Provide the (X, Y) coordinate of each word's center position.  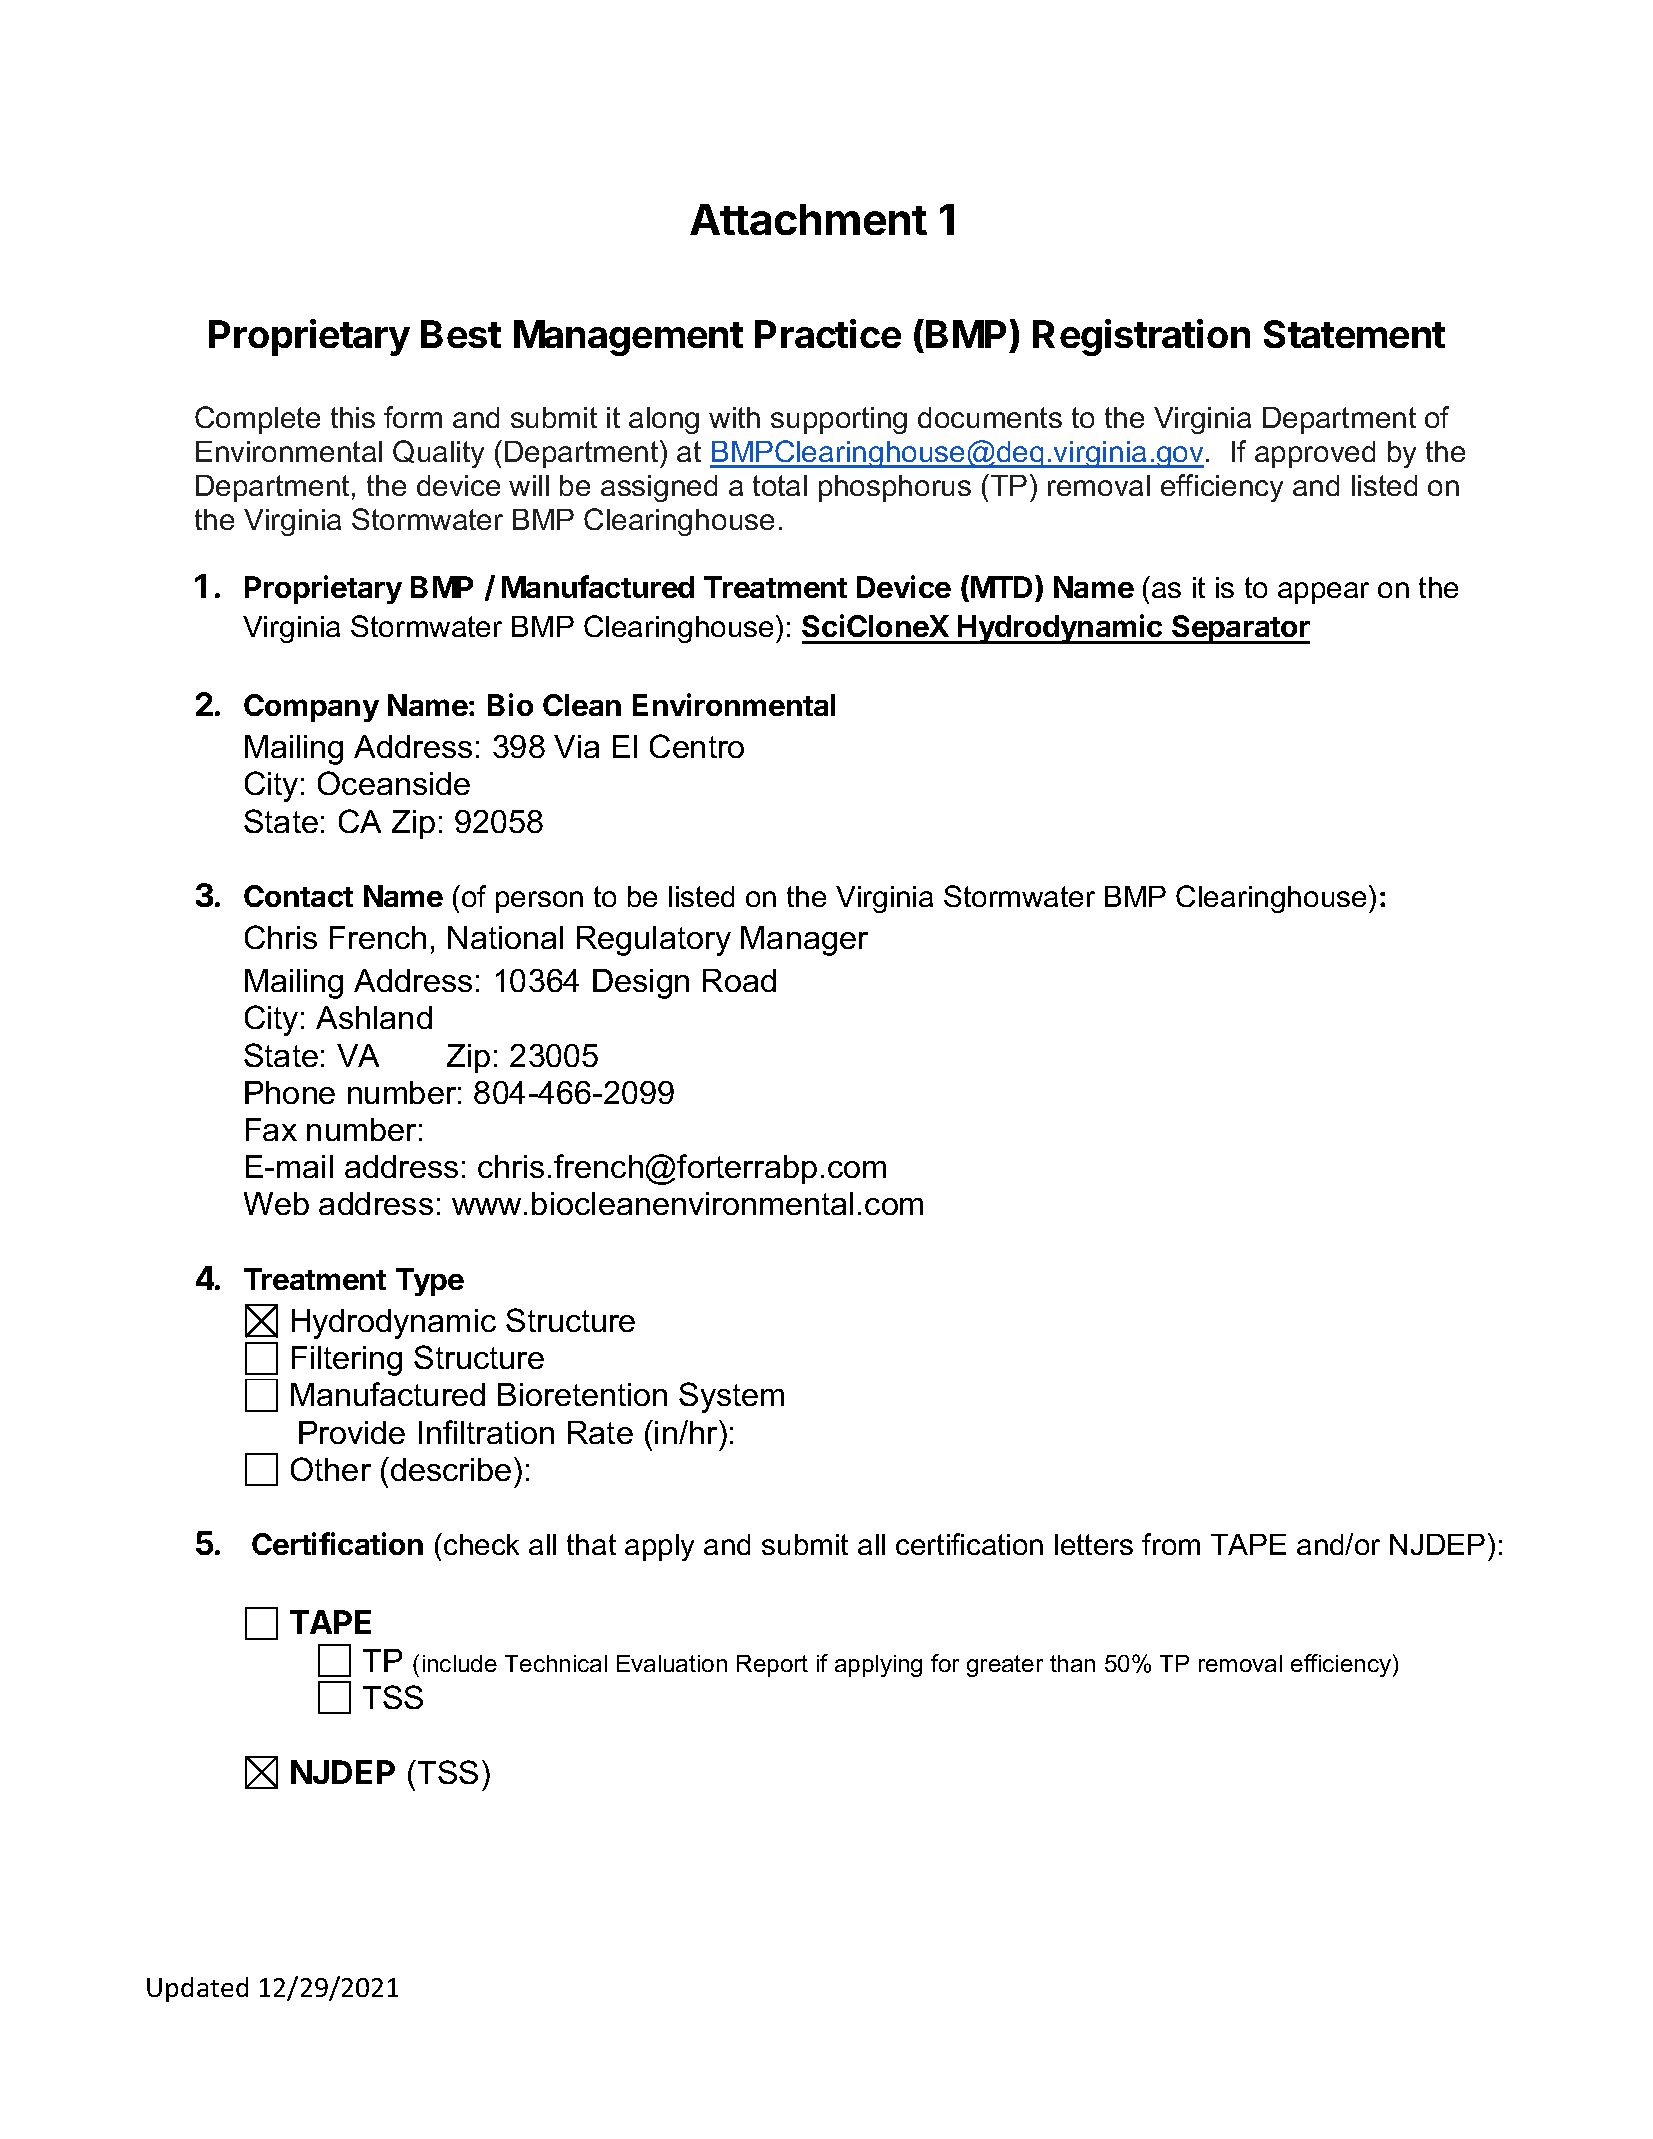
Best (461, 334)
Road (739, 980)
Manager (804, 941)
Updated (197, 1989)
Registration (1141, 337)
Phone (290, 1092)
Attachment (808, 219)
